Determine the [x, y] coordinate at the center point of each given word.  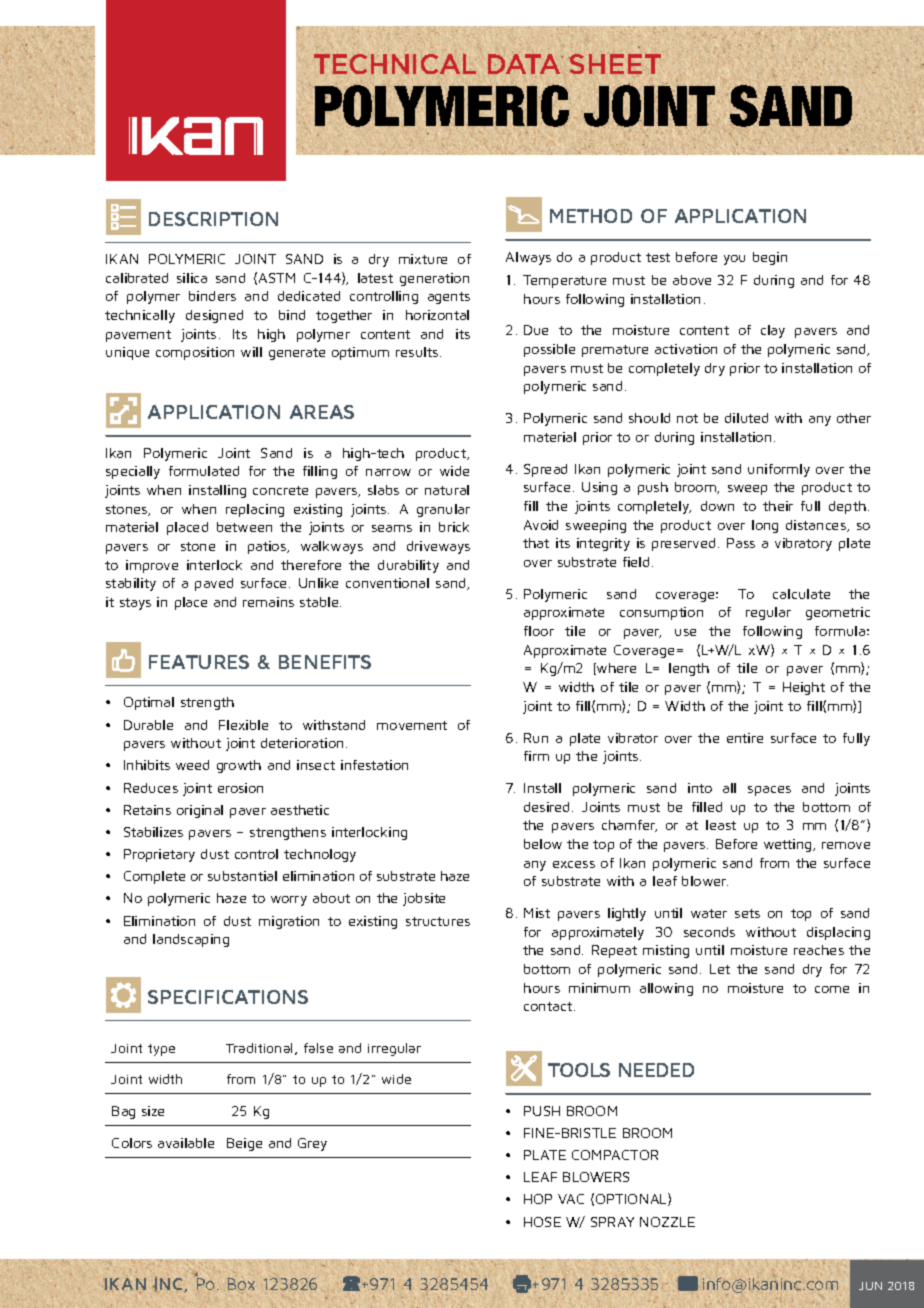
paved [214, 584]
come [832, 989]
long [765, 526]
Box [241, 1284]
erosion [240, 788]
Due [536, 330]
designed [214, 316]
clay [773, 331]
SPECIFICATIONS [228, 997]
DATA [525, 64]
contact [549, 1006]
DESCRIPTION [213, 219]
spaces [769, 791]
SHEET [614, 64]
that [536, 543]
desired [548, 807]
